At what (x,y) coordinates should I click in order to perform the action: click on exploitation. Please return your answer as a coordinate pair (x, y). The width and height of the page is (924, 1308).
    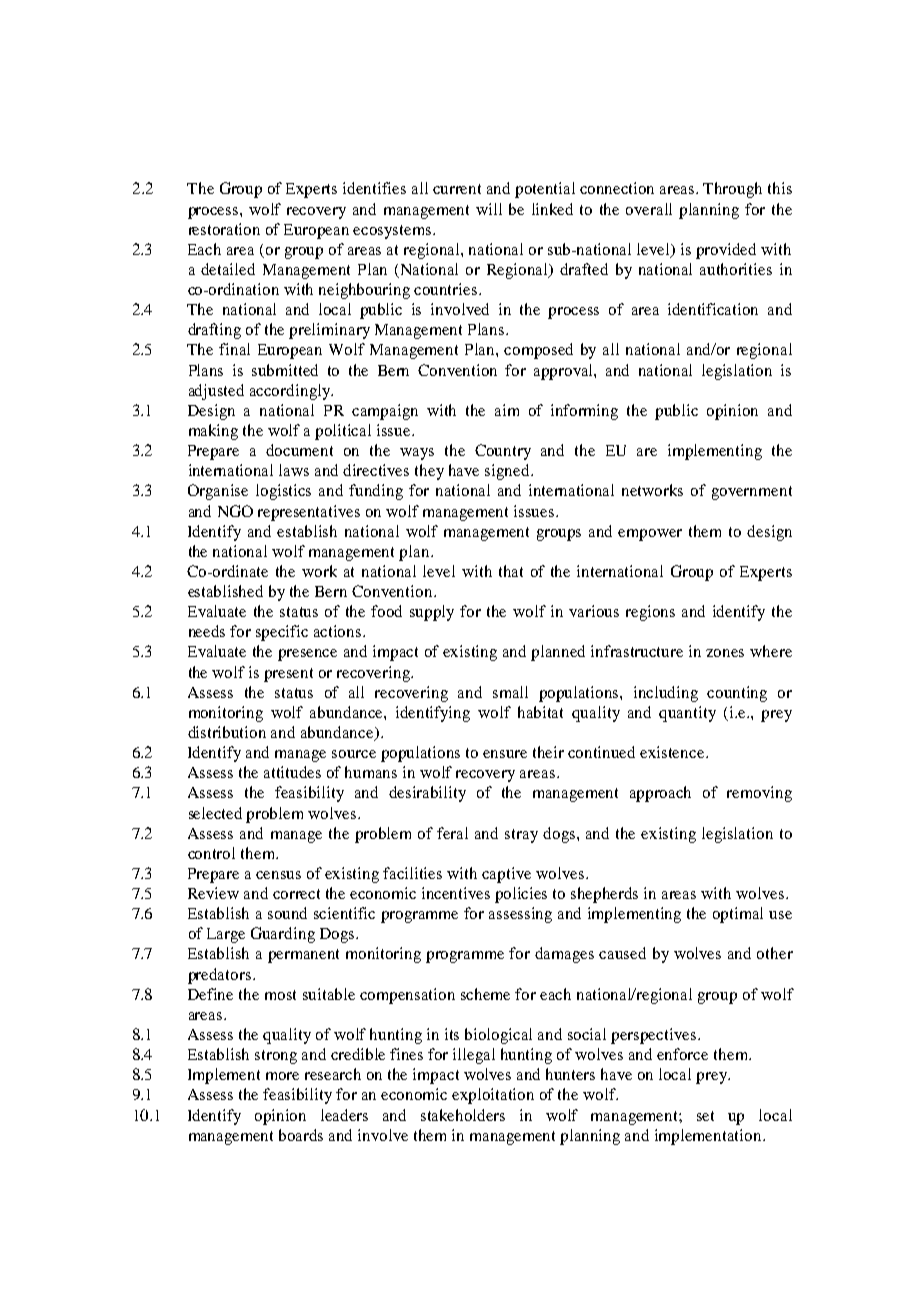
    Looking at the image, I should click on (493, 1096).
